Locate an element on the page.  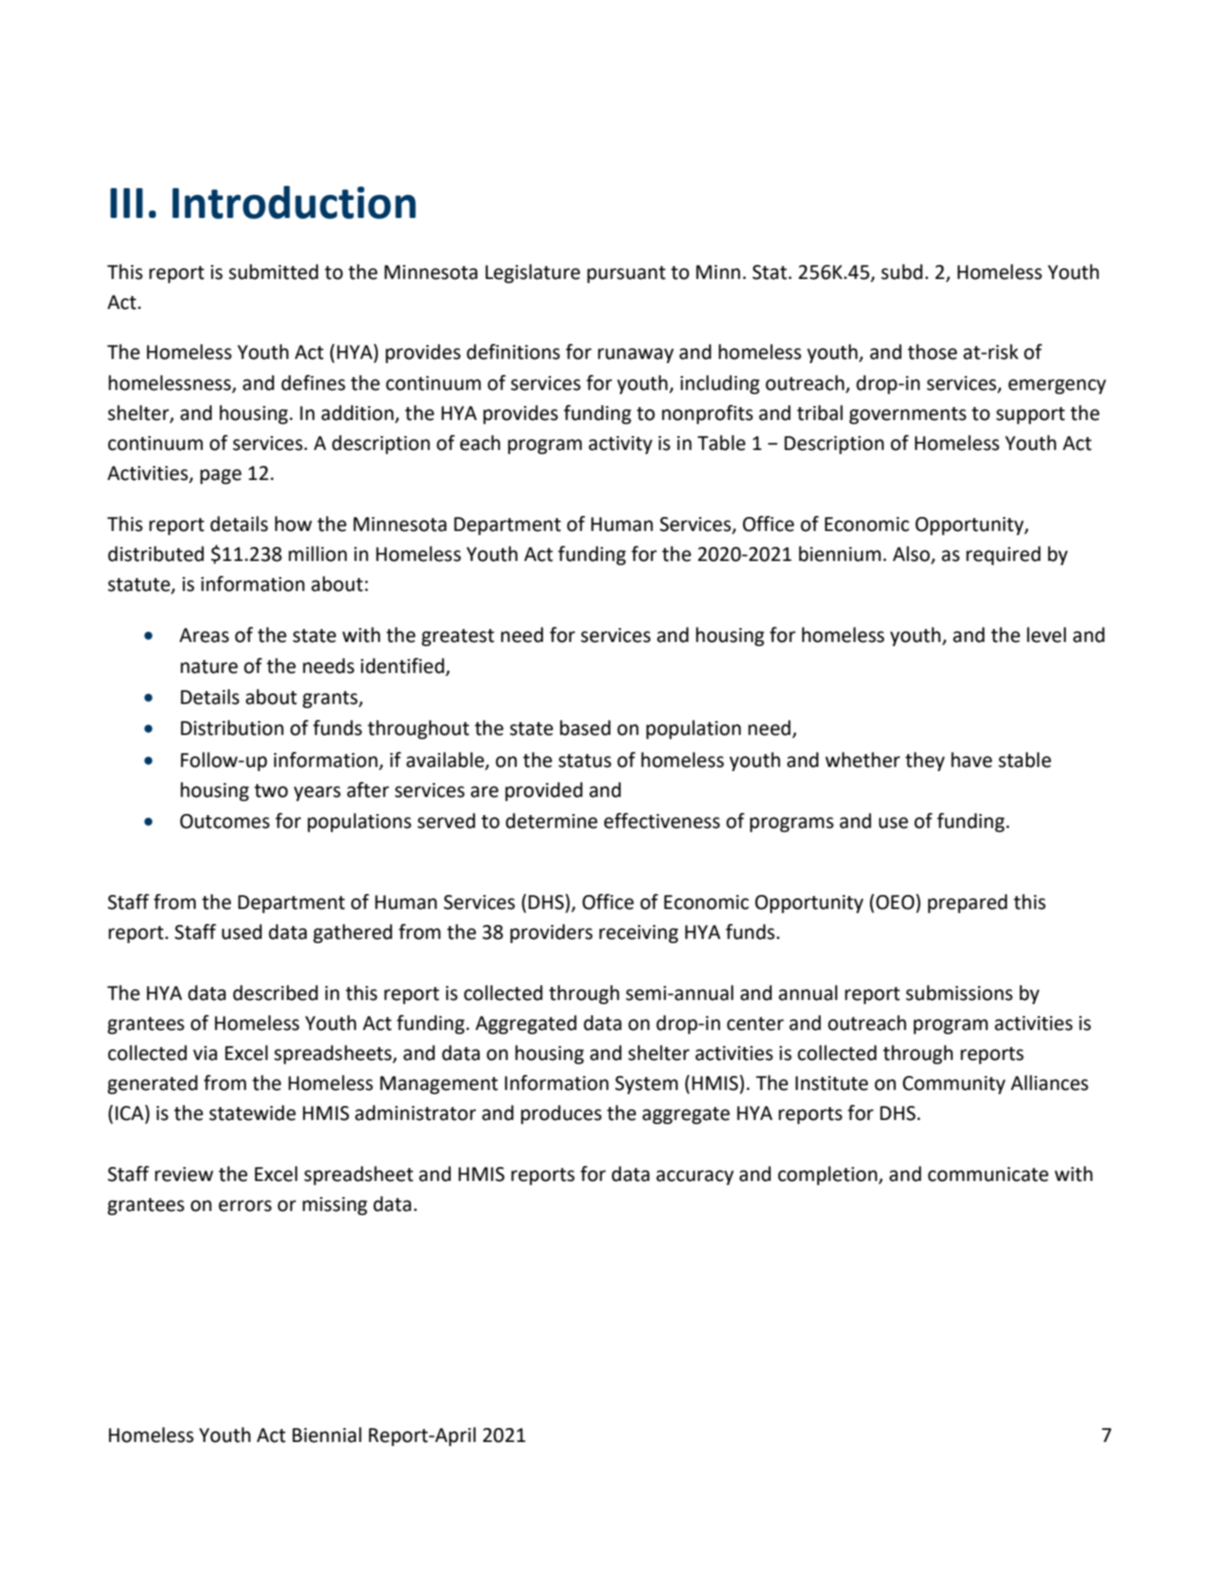
level is located at coordinates (1046, 635).
